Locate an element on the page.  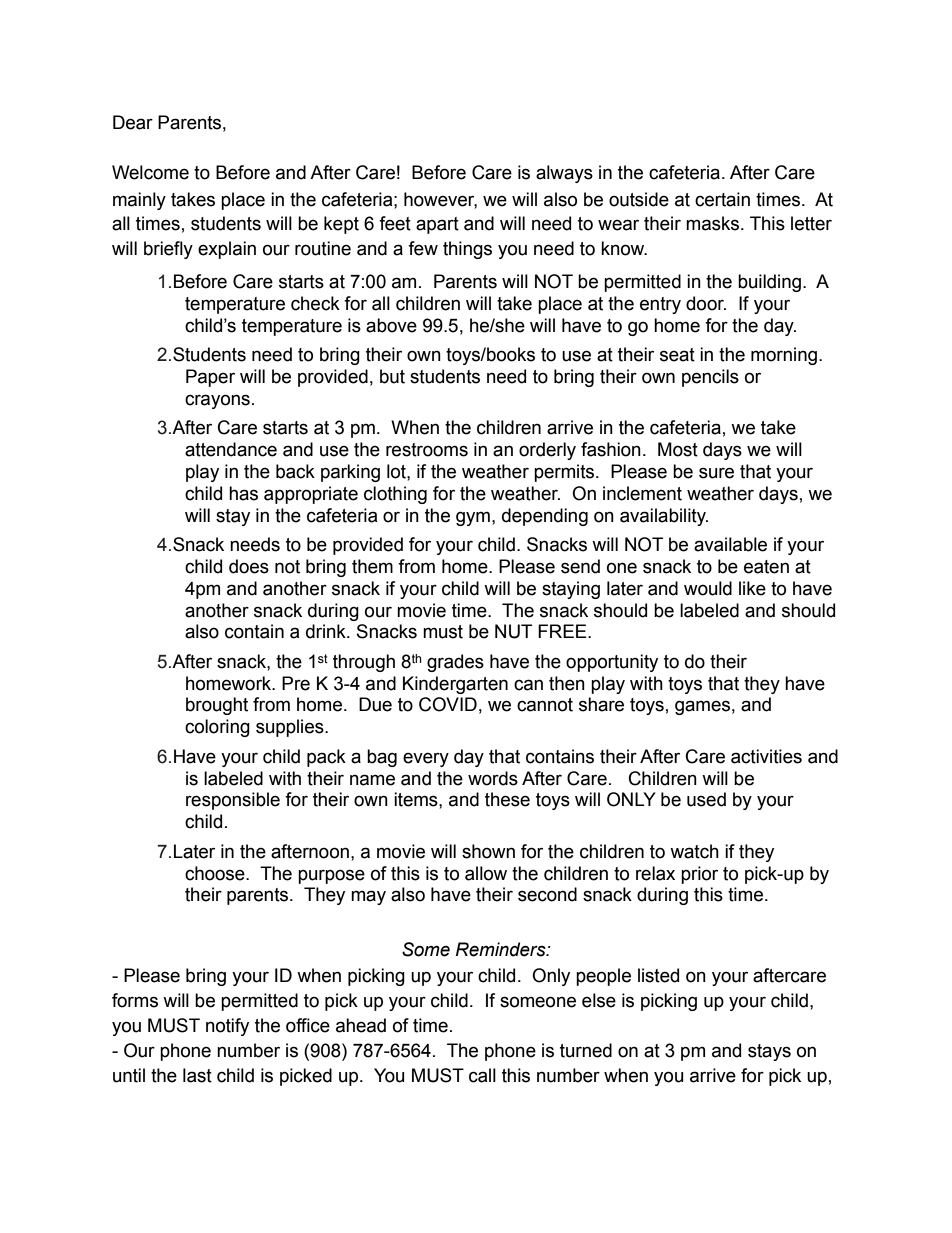
used is located at coordinates (706, 799).
